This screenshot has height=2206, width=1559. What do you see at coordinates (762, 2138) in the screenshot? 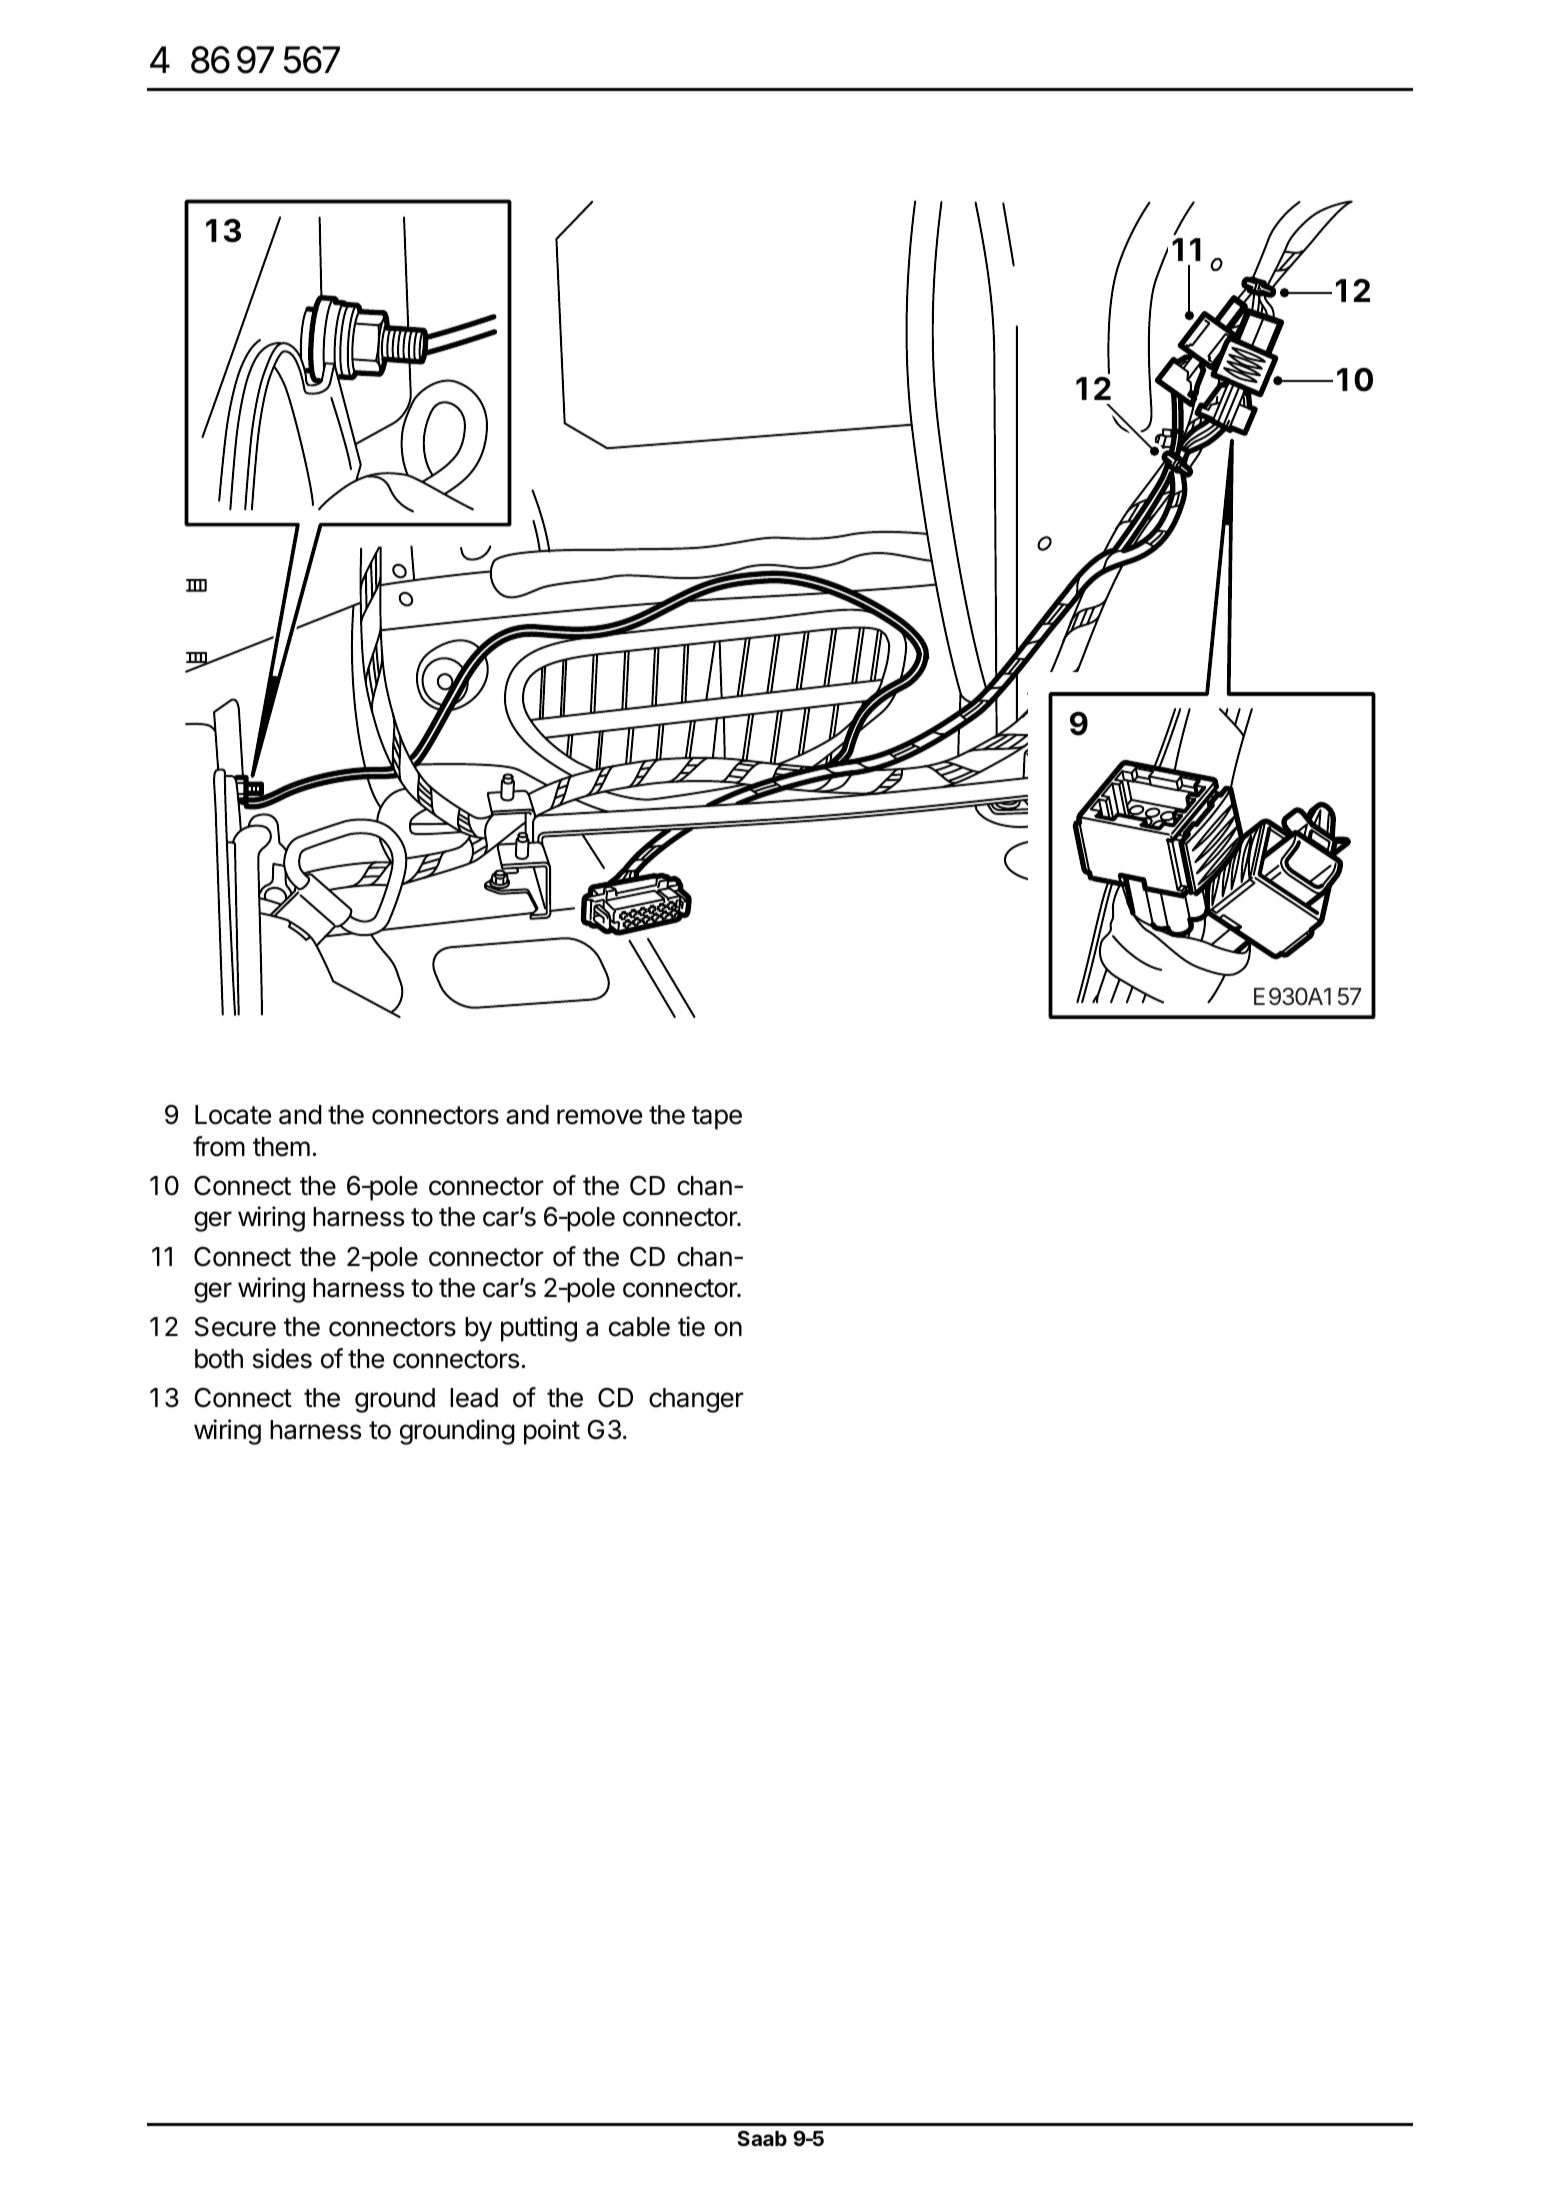
I see `Saab` at bounding box center [762, 2138].
